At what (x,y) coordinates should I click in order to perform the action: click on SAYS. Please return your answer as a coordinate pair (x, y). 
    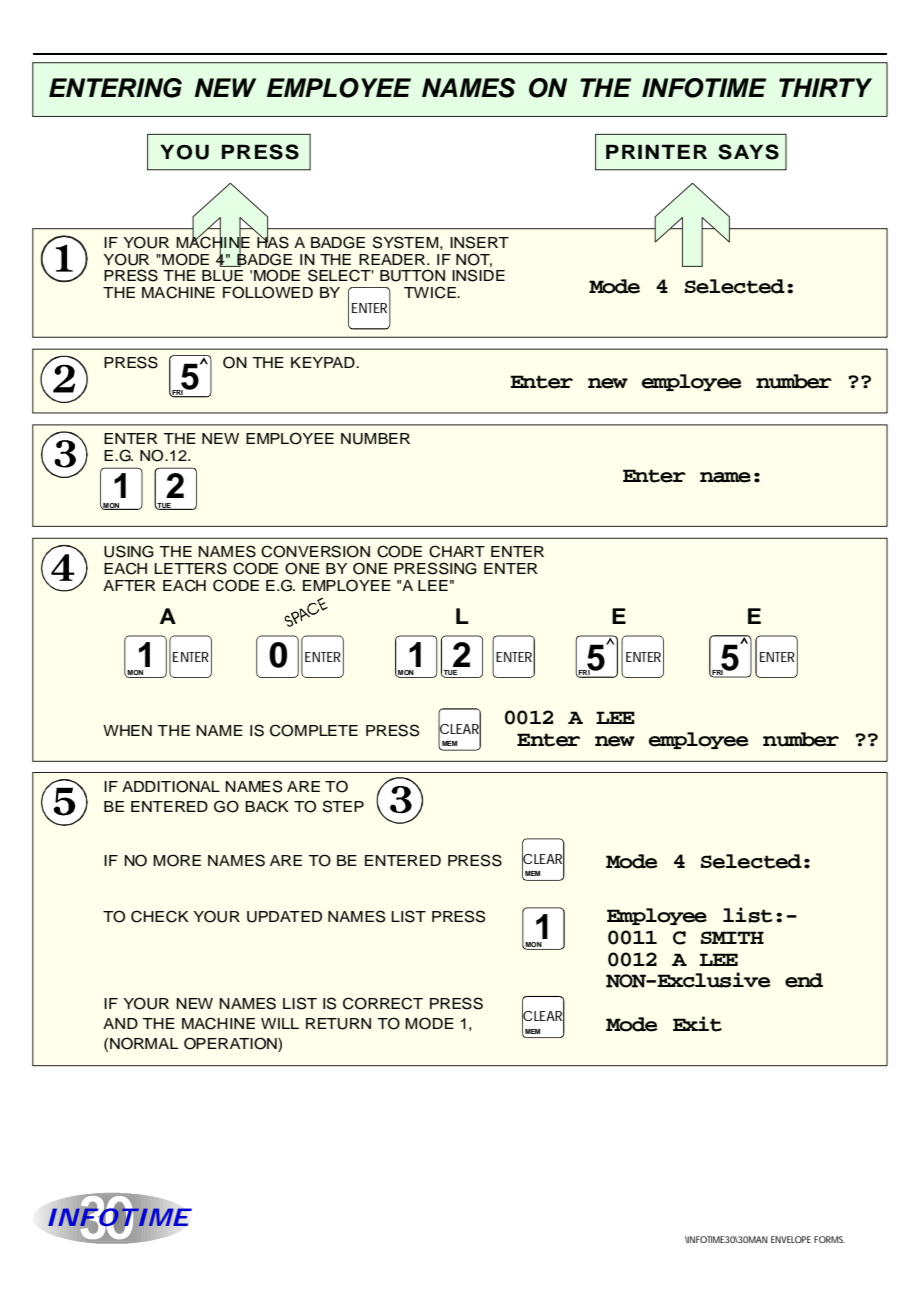
    Looking at the image, I should click on (748, 152).
